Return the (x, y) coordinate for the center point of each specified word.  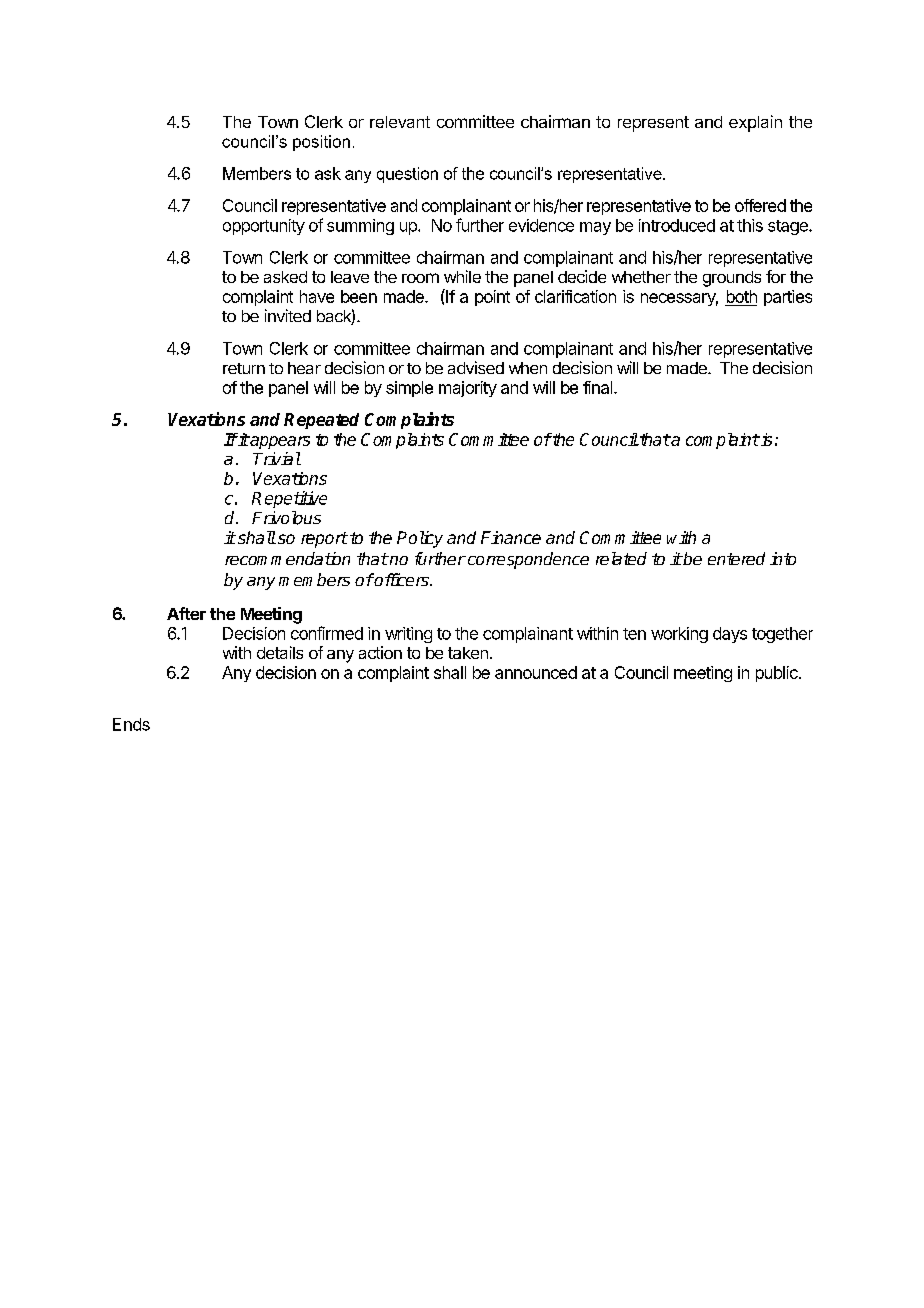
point (492, 298)
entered (736, 558)
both (741, 298)
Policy (420, 539)
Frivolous (286, 518)
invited (288, 315)
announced (536, 672)
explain (755, 123)
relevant (400, 122)
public (778, 674)
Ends (131, 724)
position (321, 143)
